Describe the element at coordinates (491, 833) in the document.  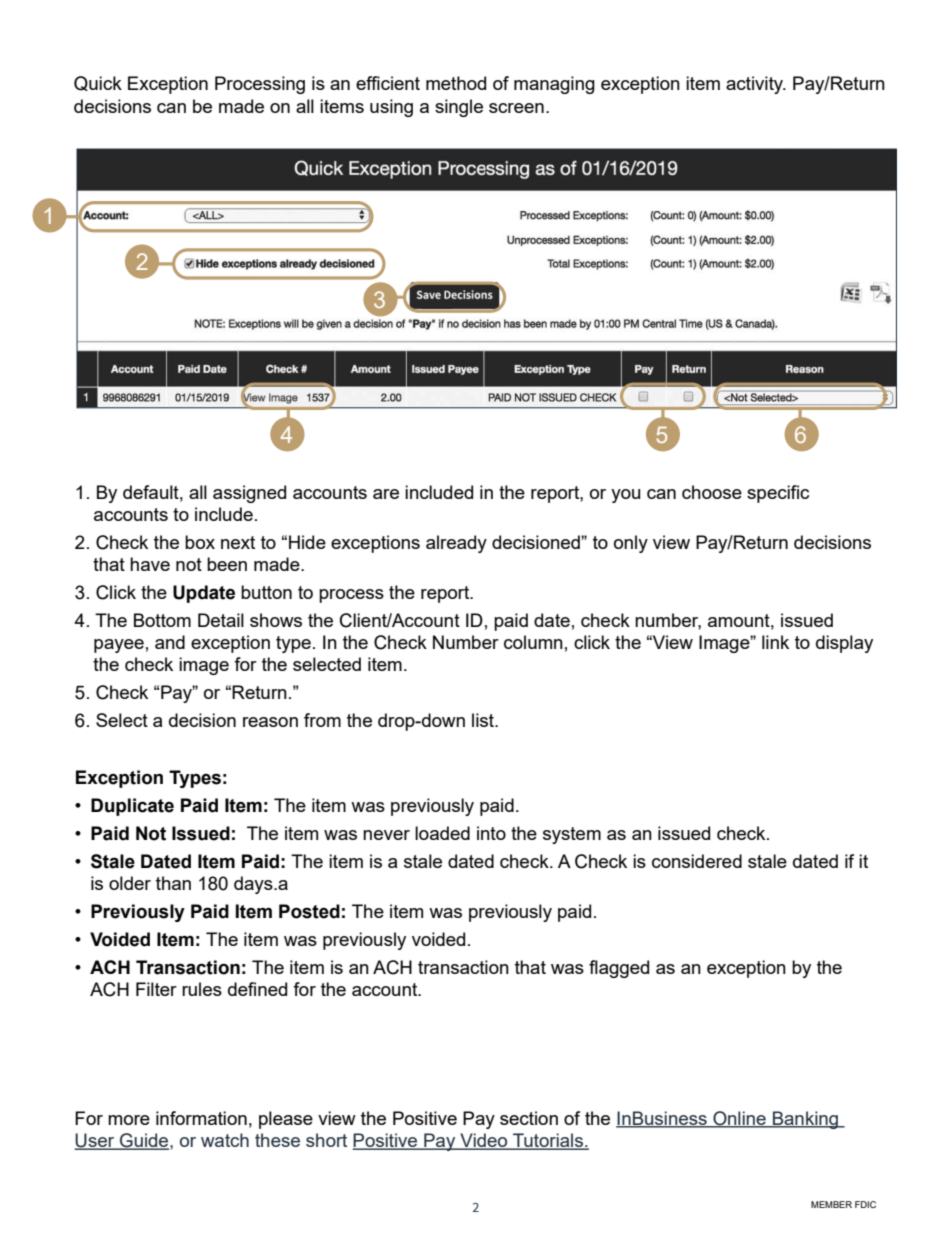
I see `into` at that location.
